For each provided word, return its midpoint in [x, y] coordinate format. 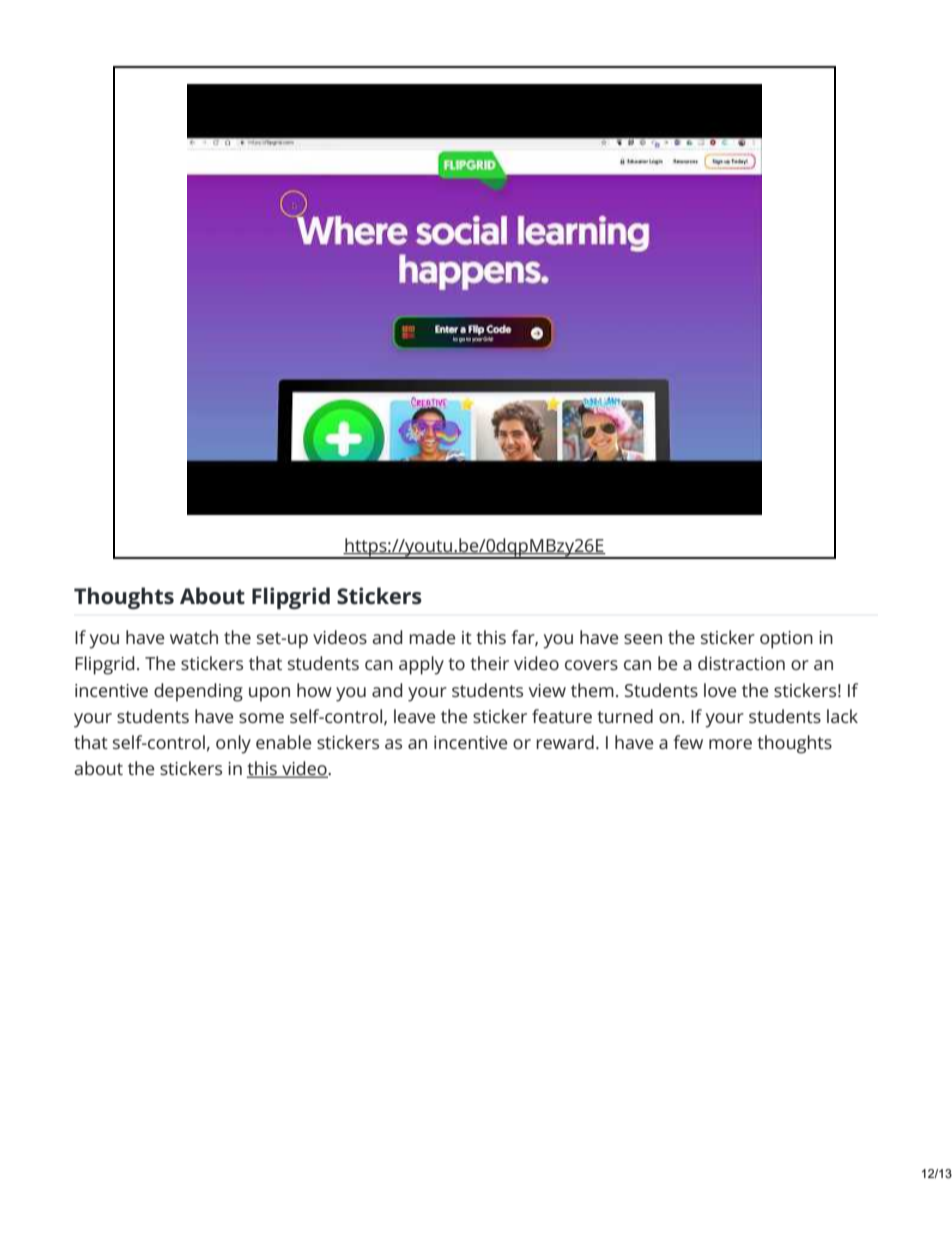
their [489, 663]
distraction [741, 663]
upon [269, 694]
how [314, 690]
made [432, 637]
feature [562, 716]
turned [625, 716]
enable [284, 742]
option [786, 640]
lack [842, 716]
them [592, 690]
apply [421, 665]
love [720, 690]
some [261, 718]
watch [194, 637]
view [547, 690]
